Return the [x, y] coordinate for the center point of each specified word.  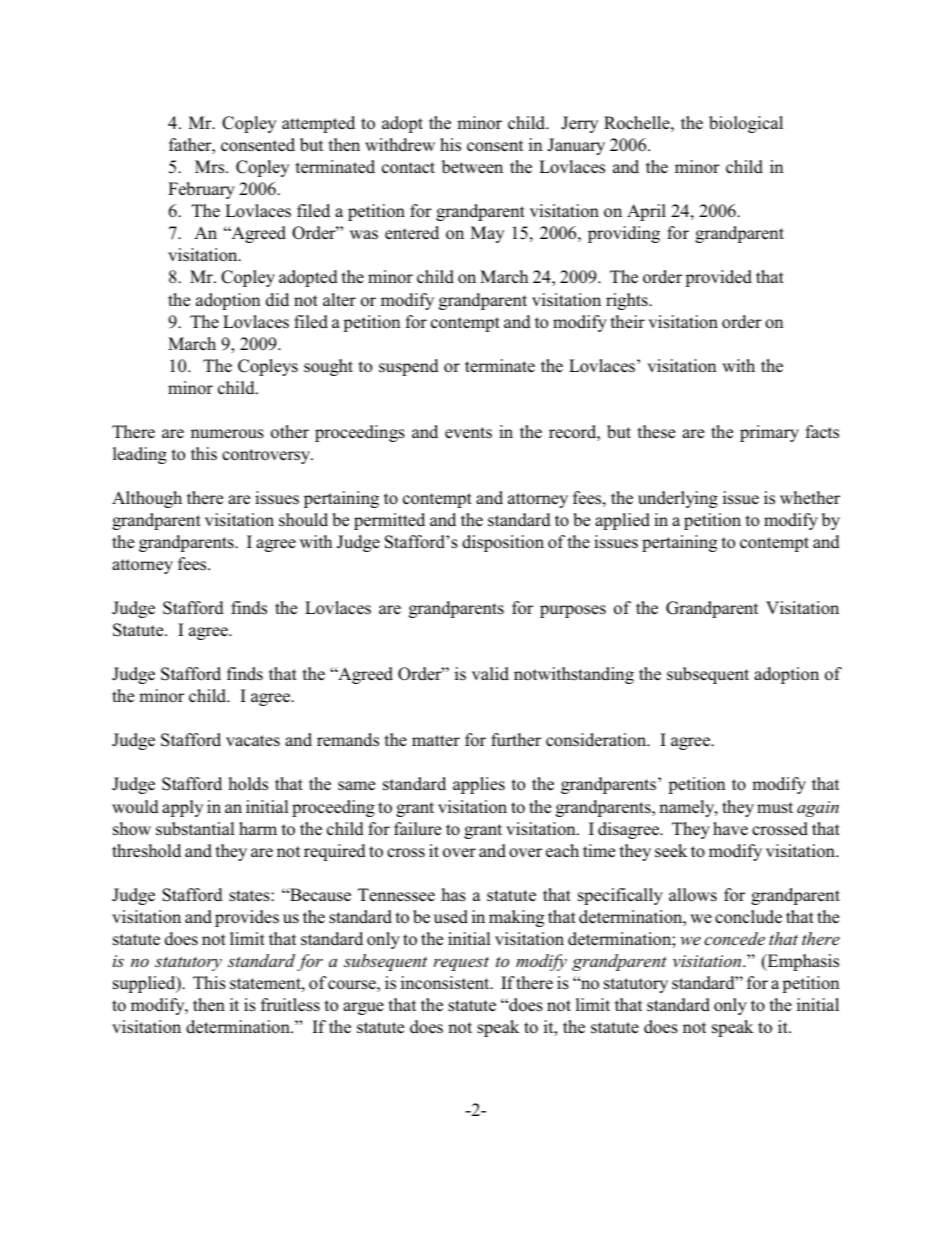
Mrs [211, 167]
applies [479, 785]
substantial [195, 829]
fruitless [290, 1005]
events [468, 433]
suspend [409, 367]
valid [490, 674]
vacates [253, 741]
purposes [573, 611]
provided [718, 278]
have [730, 829]
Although [147, 499]
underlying [678, 499]
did [277, 300]
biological [746, 124]
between [472, 167]
